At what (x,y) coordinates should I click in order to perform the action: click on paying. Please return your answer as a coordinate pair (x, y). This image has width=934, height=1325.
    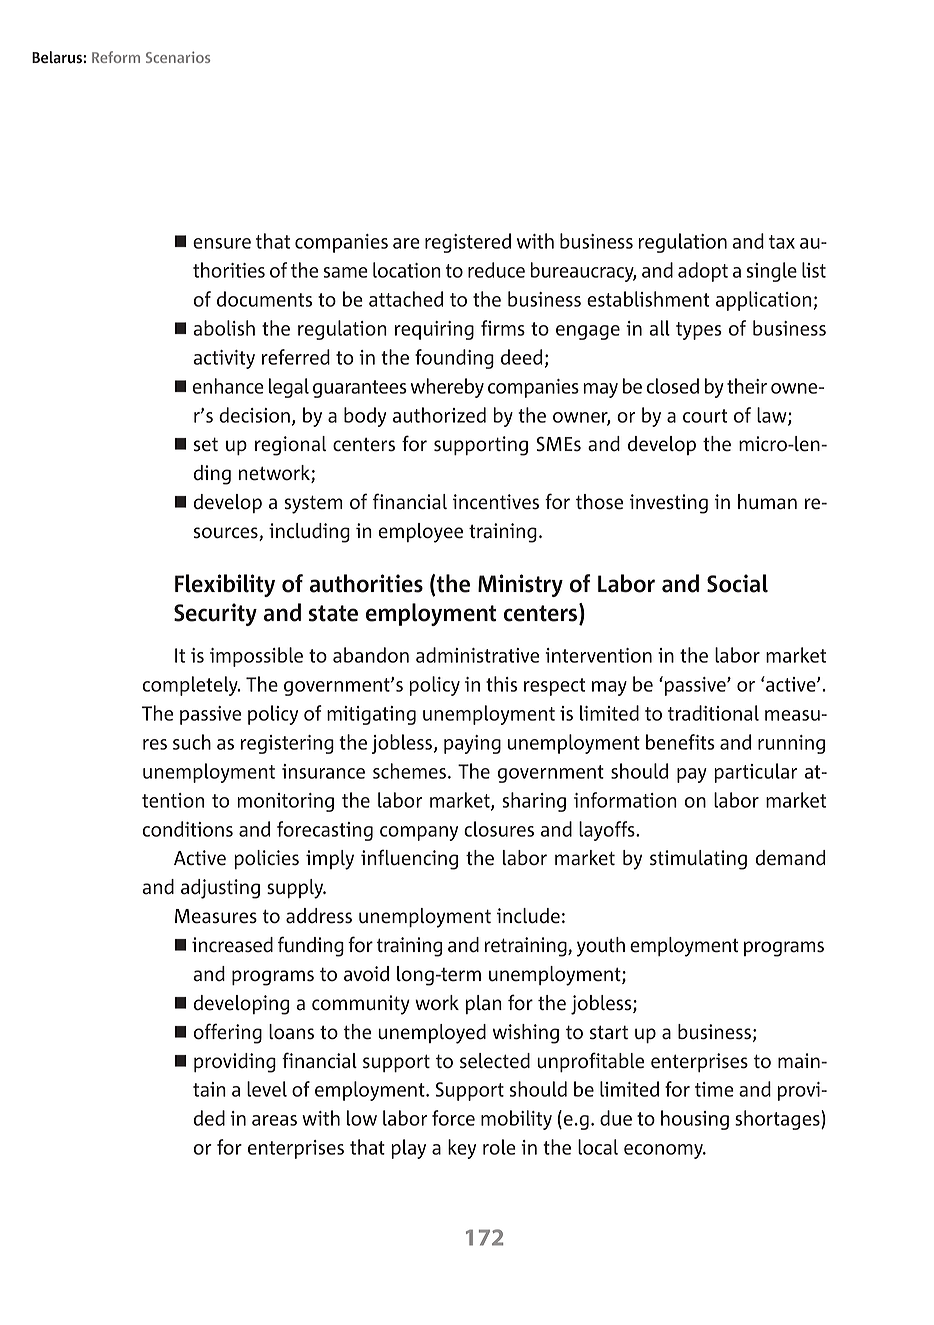
    Looking at the image, I should click on (472, 744).
